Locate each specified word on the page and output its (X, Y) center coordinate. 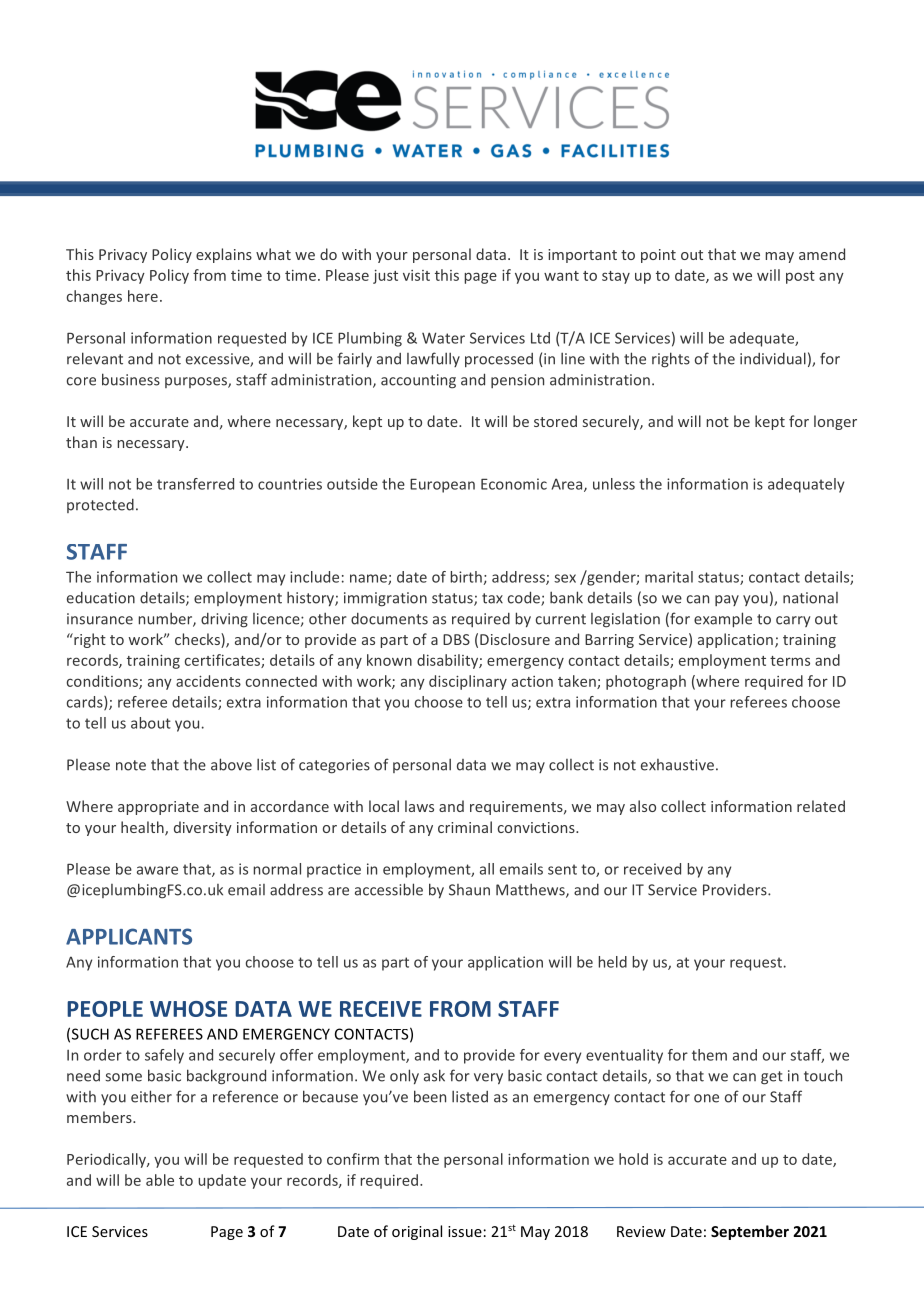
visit (416, 275)
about (151, 723)
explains (224, 255)
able (160, 1180)
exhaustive (677, 765)
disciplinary (468, 682)
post (800, 277)
